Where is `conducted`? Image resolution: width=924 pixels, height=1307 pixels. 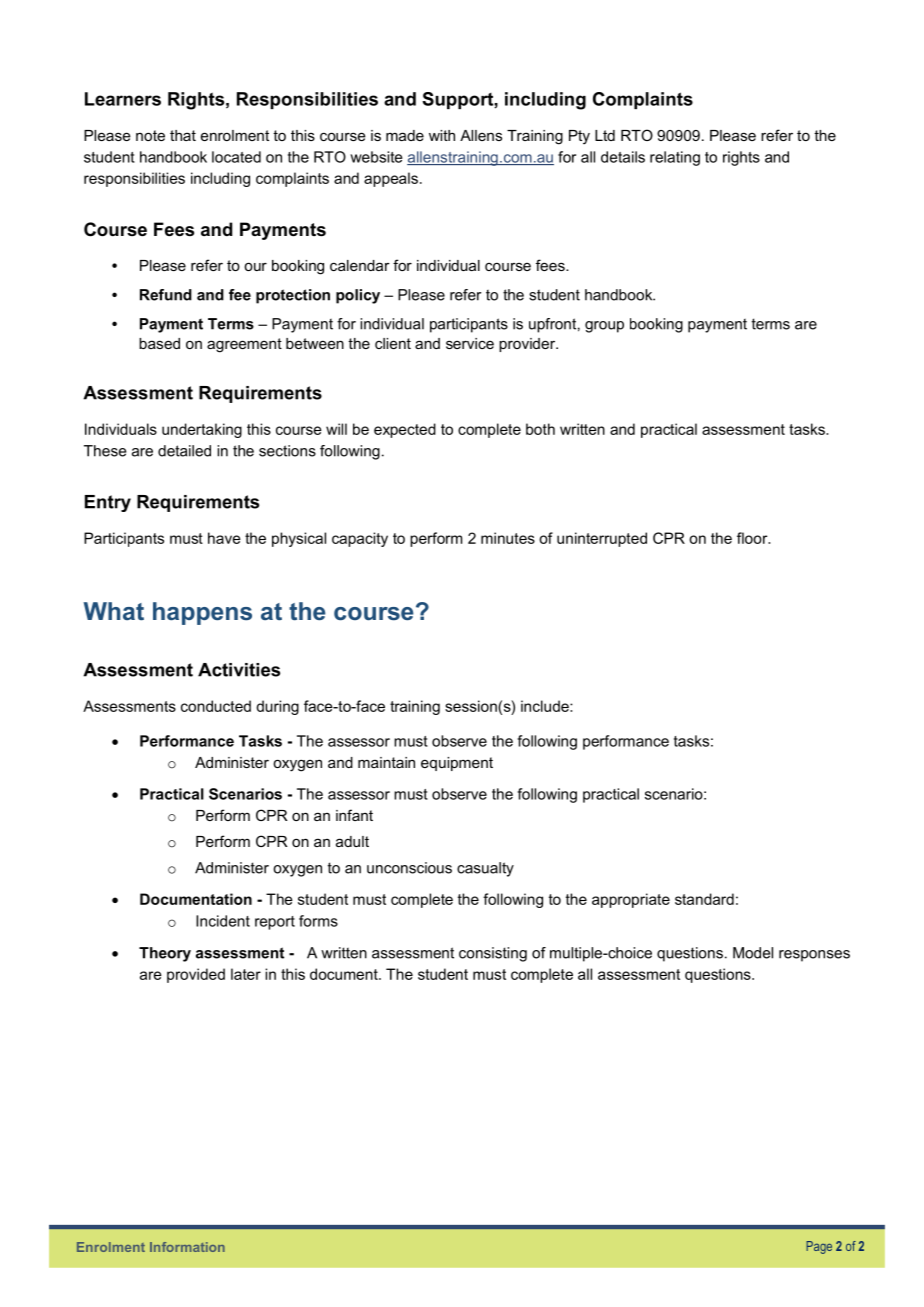 conducted is located at coordinates (216, 706).
